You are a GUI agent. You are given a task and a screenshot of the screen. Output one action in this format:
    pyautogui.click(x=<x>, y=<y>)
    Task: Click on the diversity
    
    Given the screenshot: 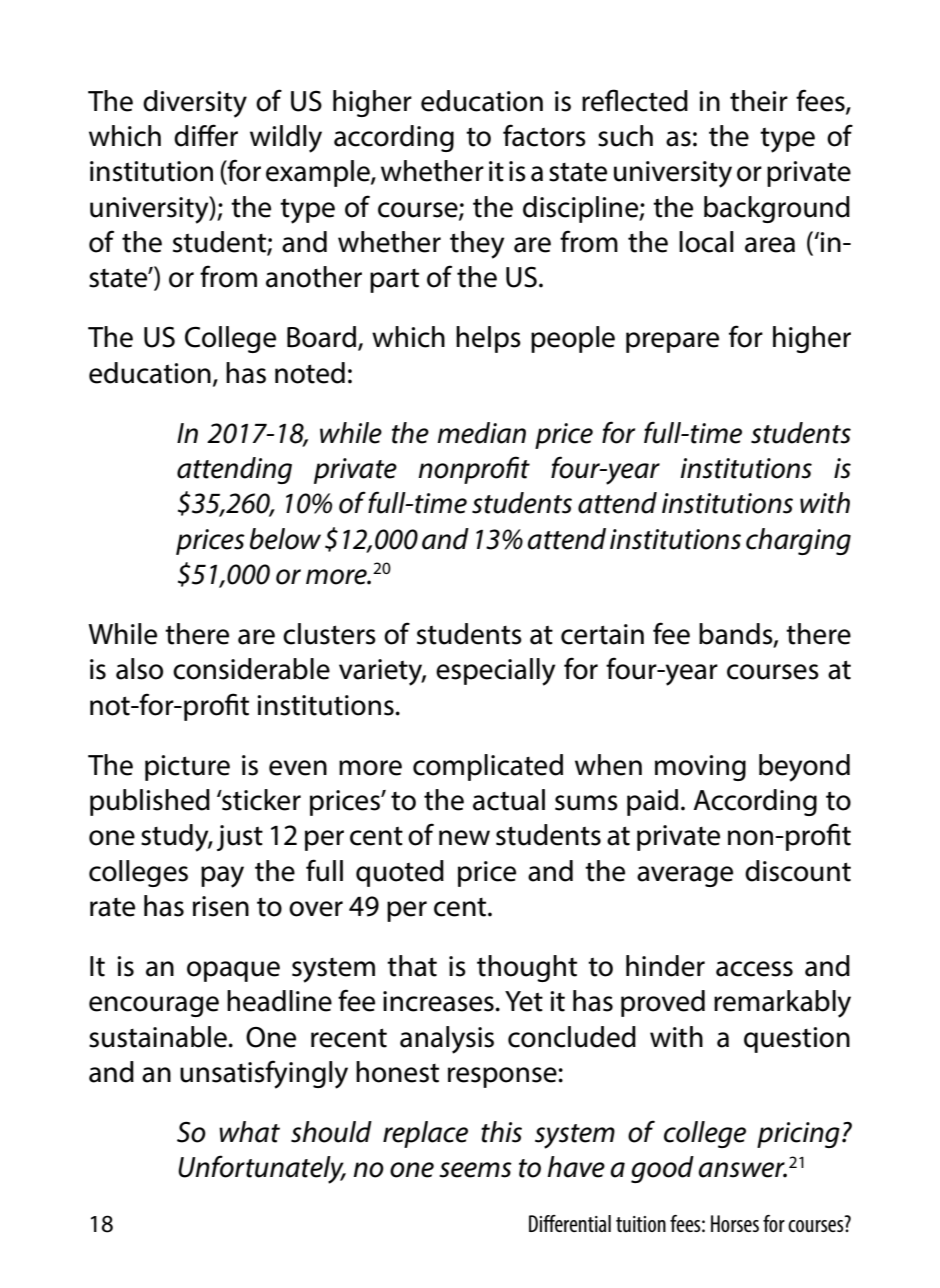 What is the action you would take?
    pyautogui.click(x=195, y=104)
